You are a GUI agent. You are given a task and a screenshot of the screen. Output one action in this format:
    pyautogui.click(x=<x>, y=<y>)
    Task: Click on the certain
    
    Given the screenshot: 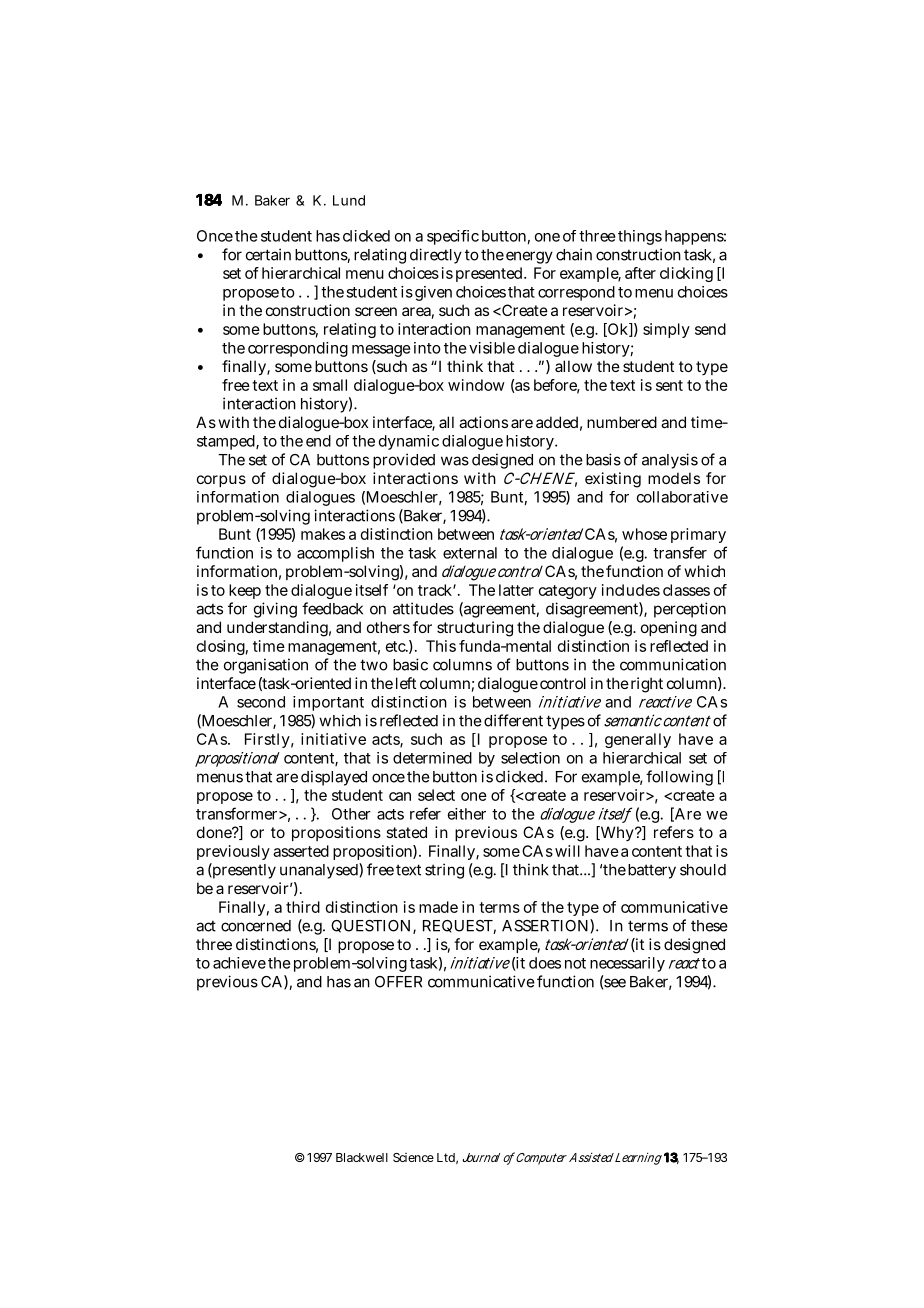 What is the action you would take?
    pyautogui.click(x=268, y=254)
